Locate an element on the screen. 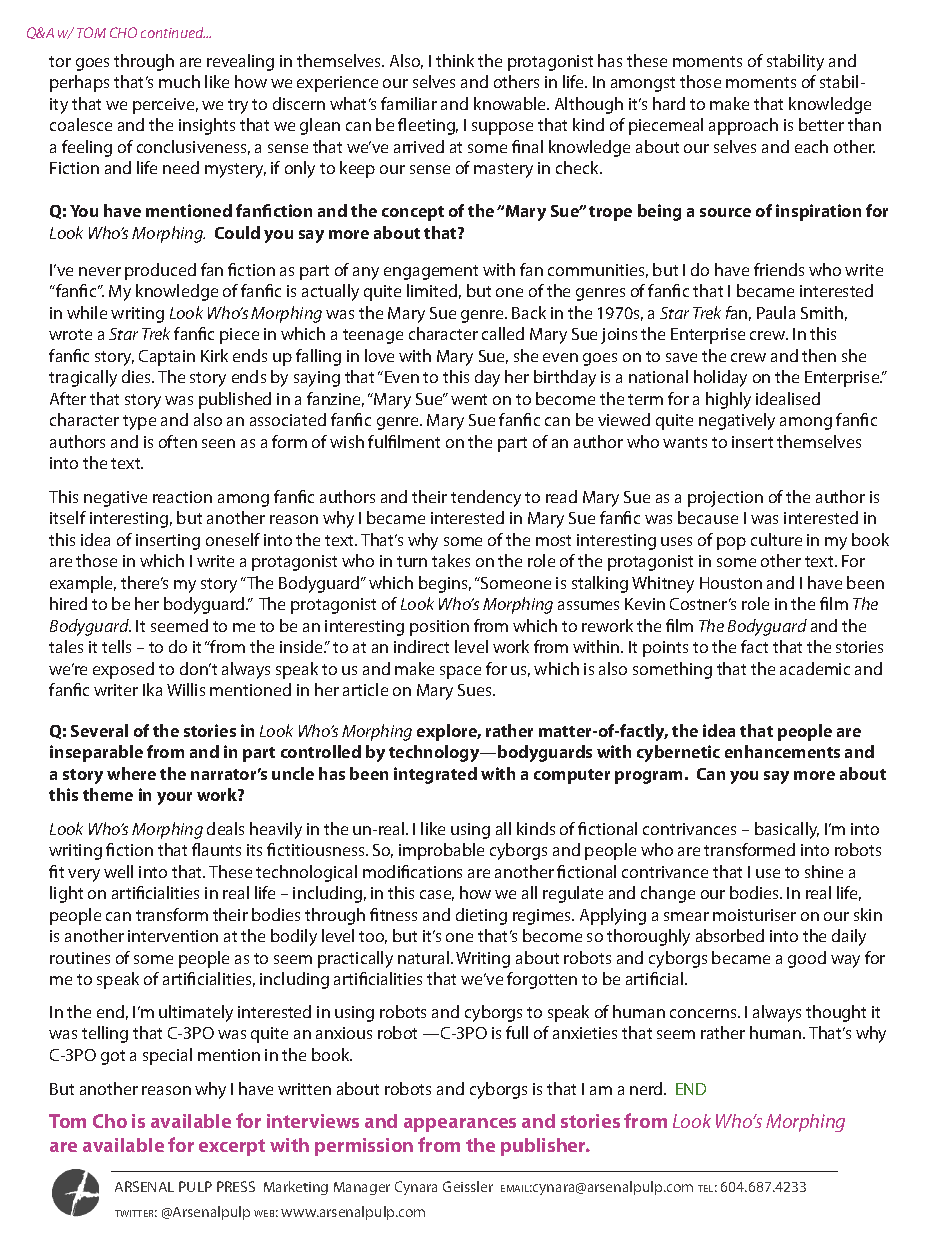  position is located at coordinates (439, 628).
